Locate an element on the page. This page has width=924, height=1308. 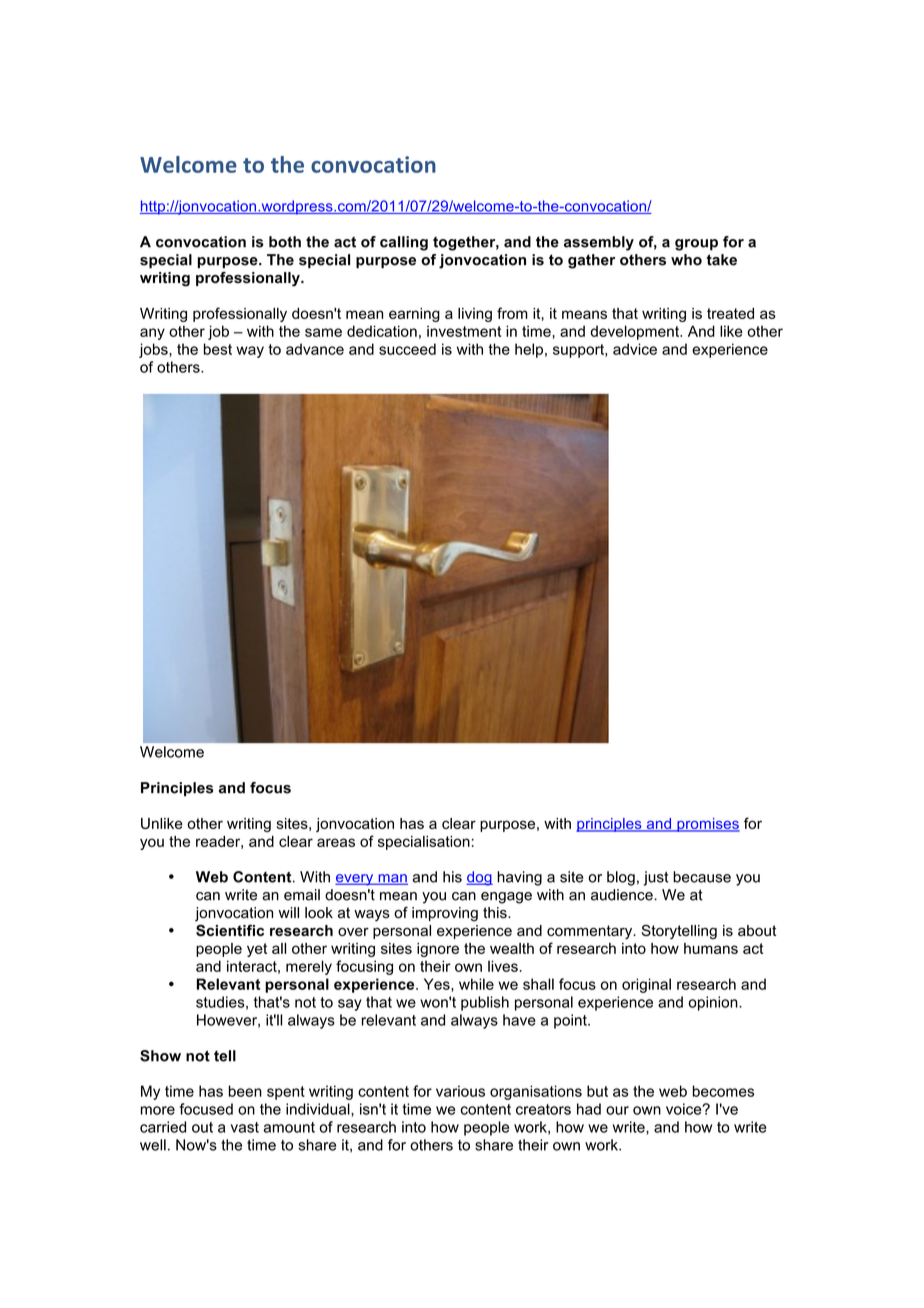
becomes is located at coordinates (723, 1091).
